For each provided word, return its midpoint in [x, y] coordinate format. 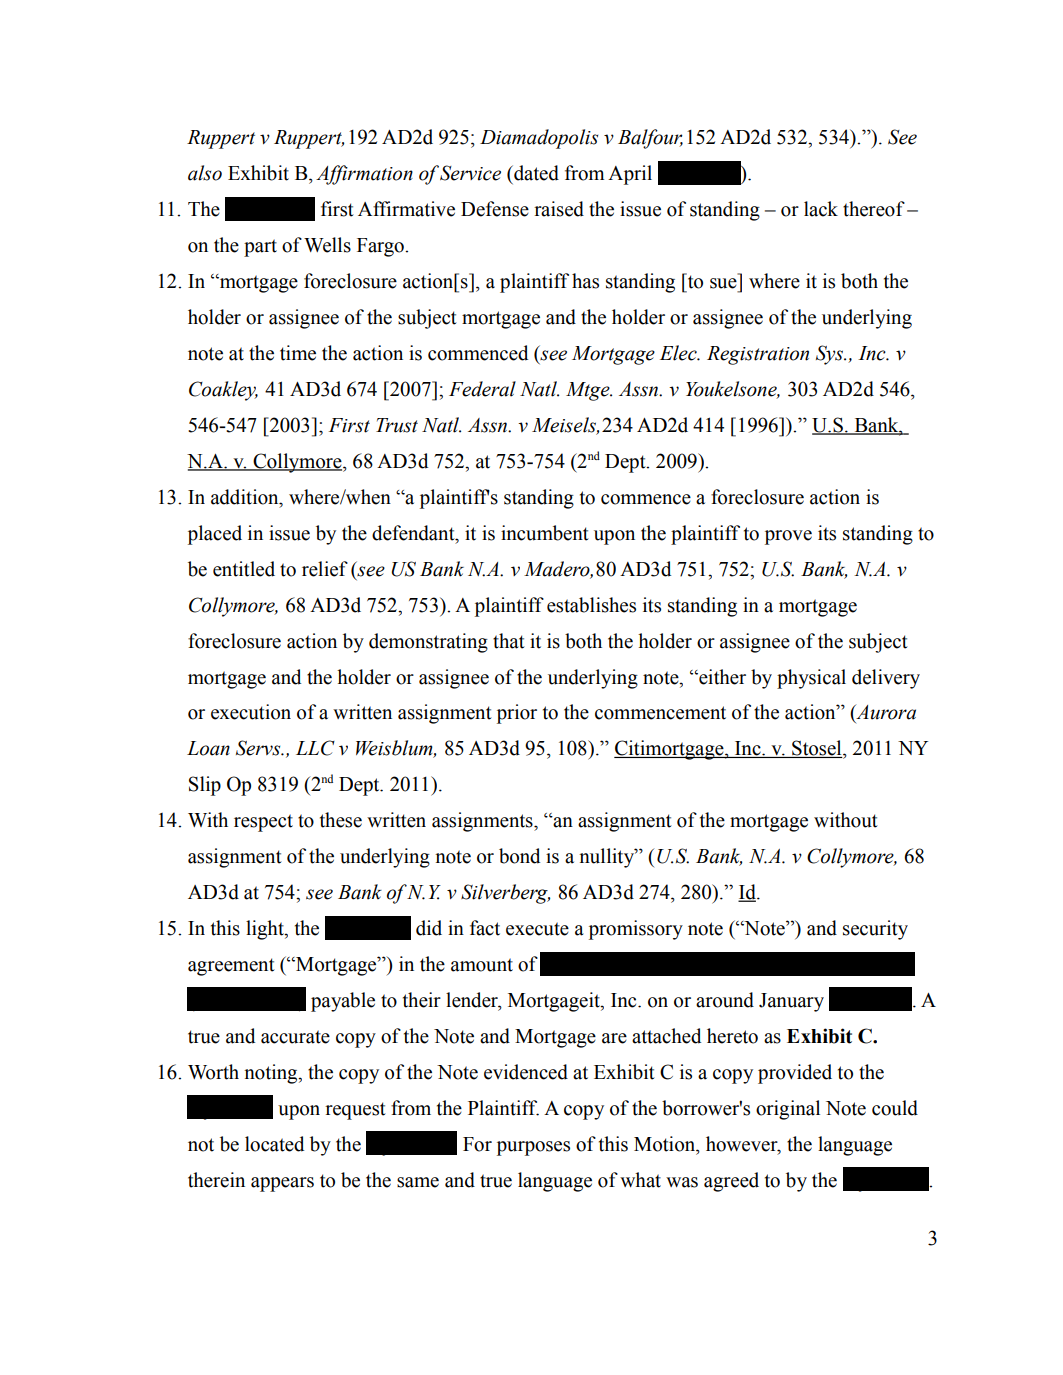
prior [517, 714]
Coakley [223, 391]
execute [537, 929]
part [260, 248]
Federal [482, 389]
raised [559, 209]
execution [251, 712]
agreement [231, 967]
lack [821, 209]
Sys [830, 355]
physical [811, 679]
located [274, 1144]
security [875, 930]
